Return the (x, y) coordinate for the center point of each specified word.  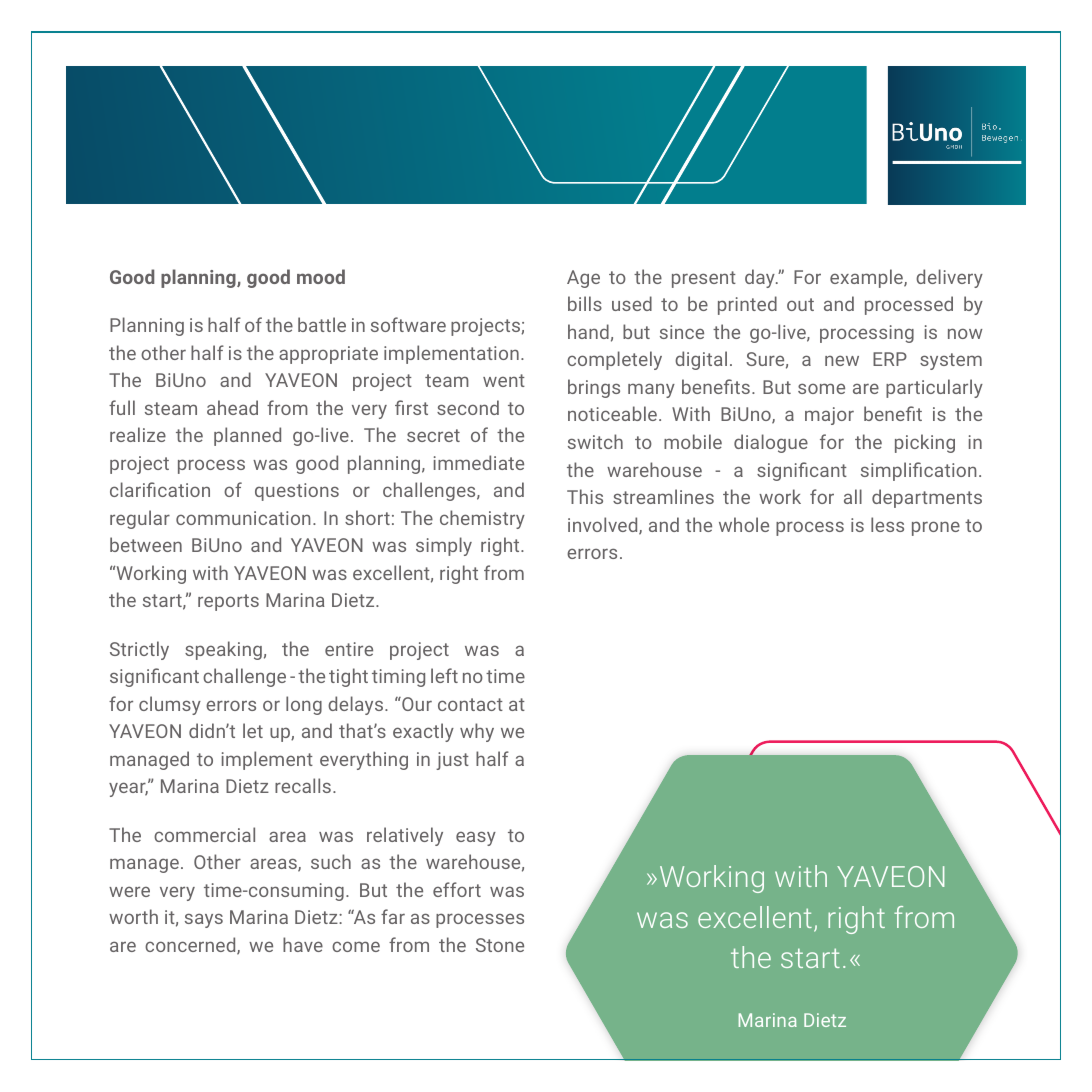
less (887, 524)
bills (585, 303)
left (444, 675)
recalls (303, 785)
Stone (500, 945)
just (452, 761)
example (867, 278)
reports (228, 602)
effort (457, 889)
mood (321, 276)
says (204, 920)
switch (595, 441)
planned (247, 436)
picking (925, 443)
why (477, 732)
